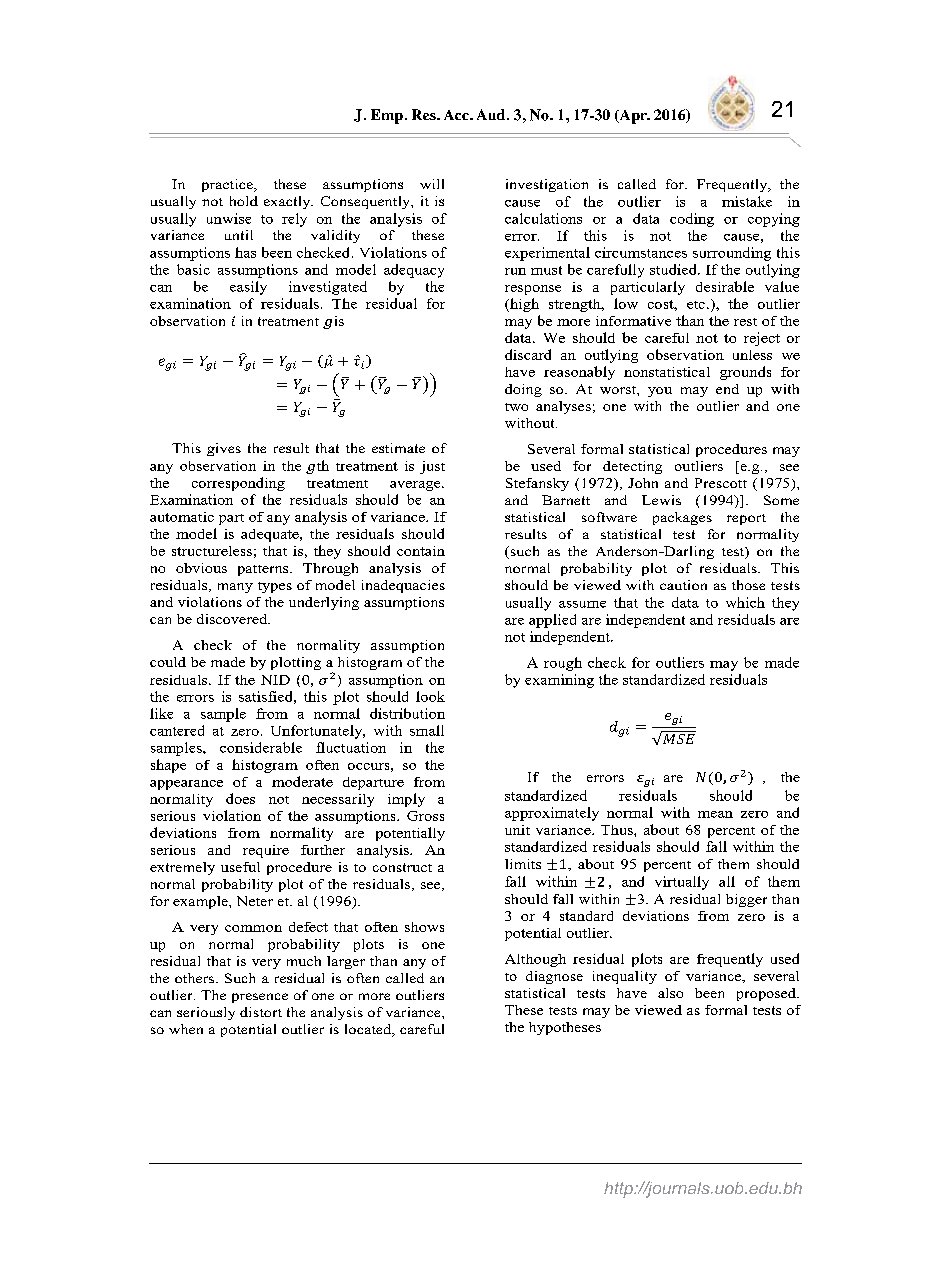 The width and height of the screenshot is (952, 1270). I want to click on caution, so click(683, 585).
